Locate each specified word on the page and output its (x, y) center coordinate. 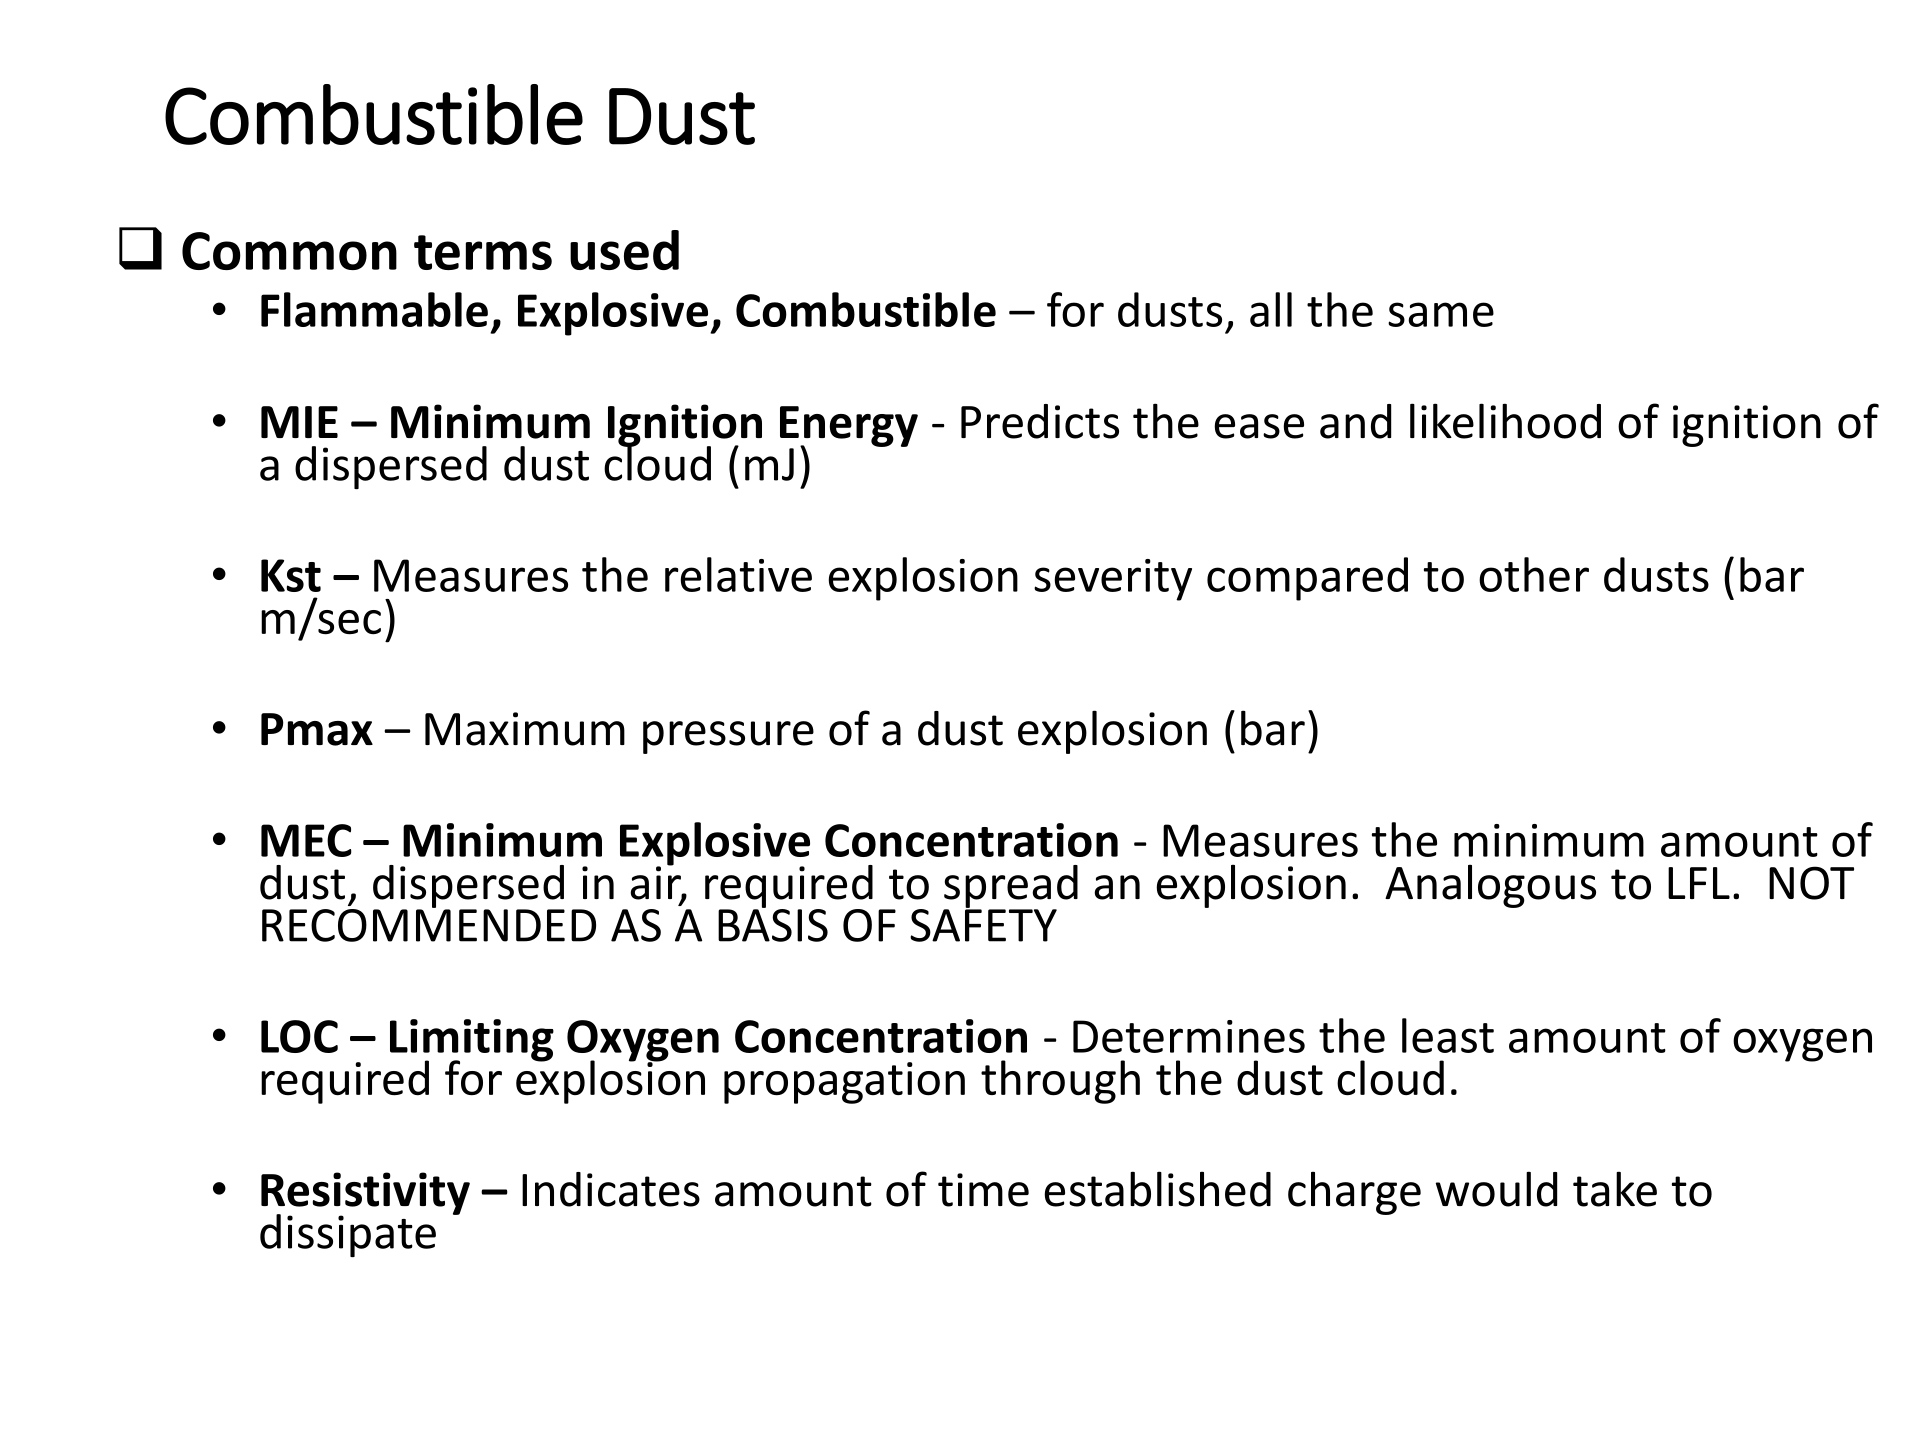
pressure (728, 737)
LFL (1699, 883)
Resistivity (365, 1194)
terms (483, 252)
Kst (291, 575)
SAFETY (983, 924)
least (1448, 1035)
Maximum (525, 729)
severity (1113, 580)
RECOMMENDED (429, 924)
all (1271, 309)
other (1534, 574)
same (1441, 314)
